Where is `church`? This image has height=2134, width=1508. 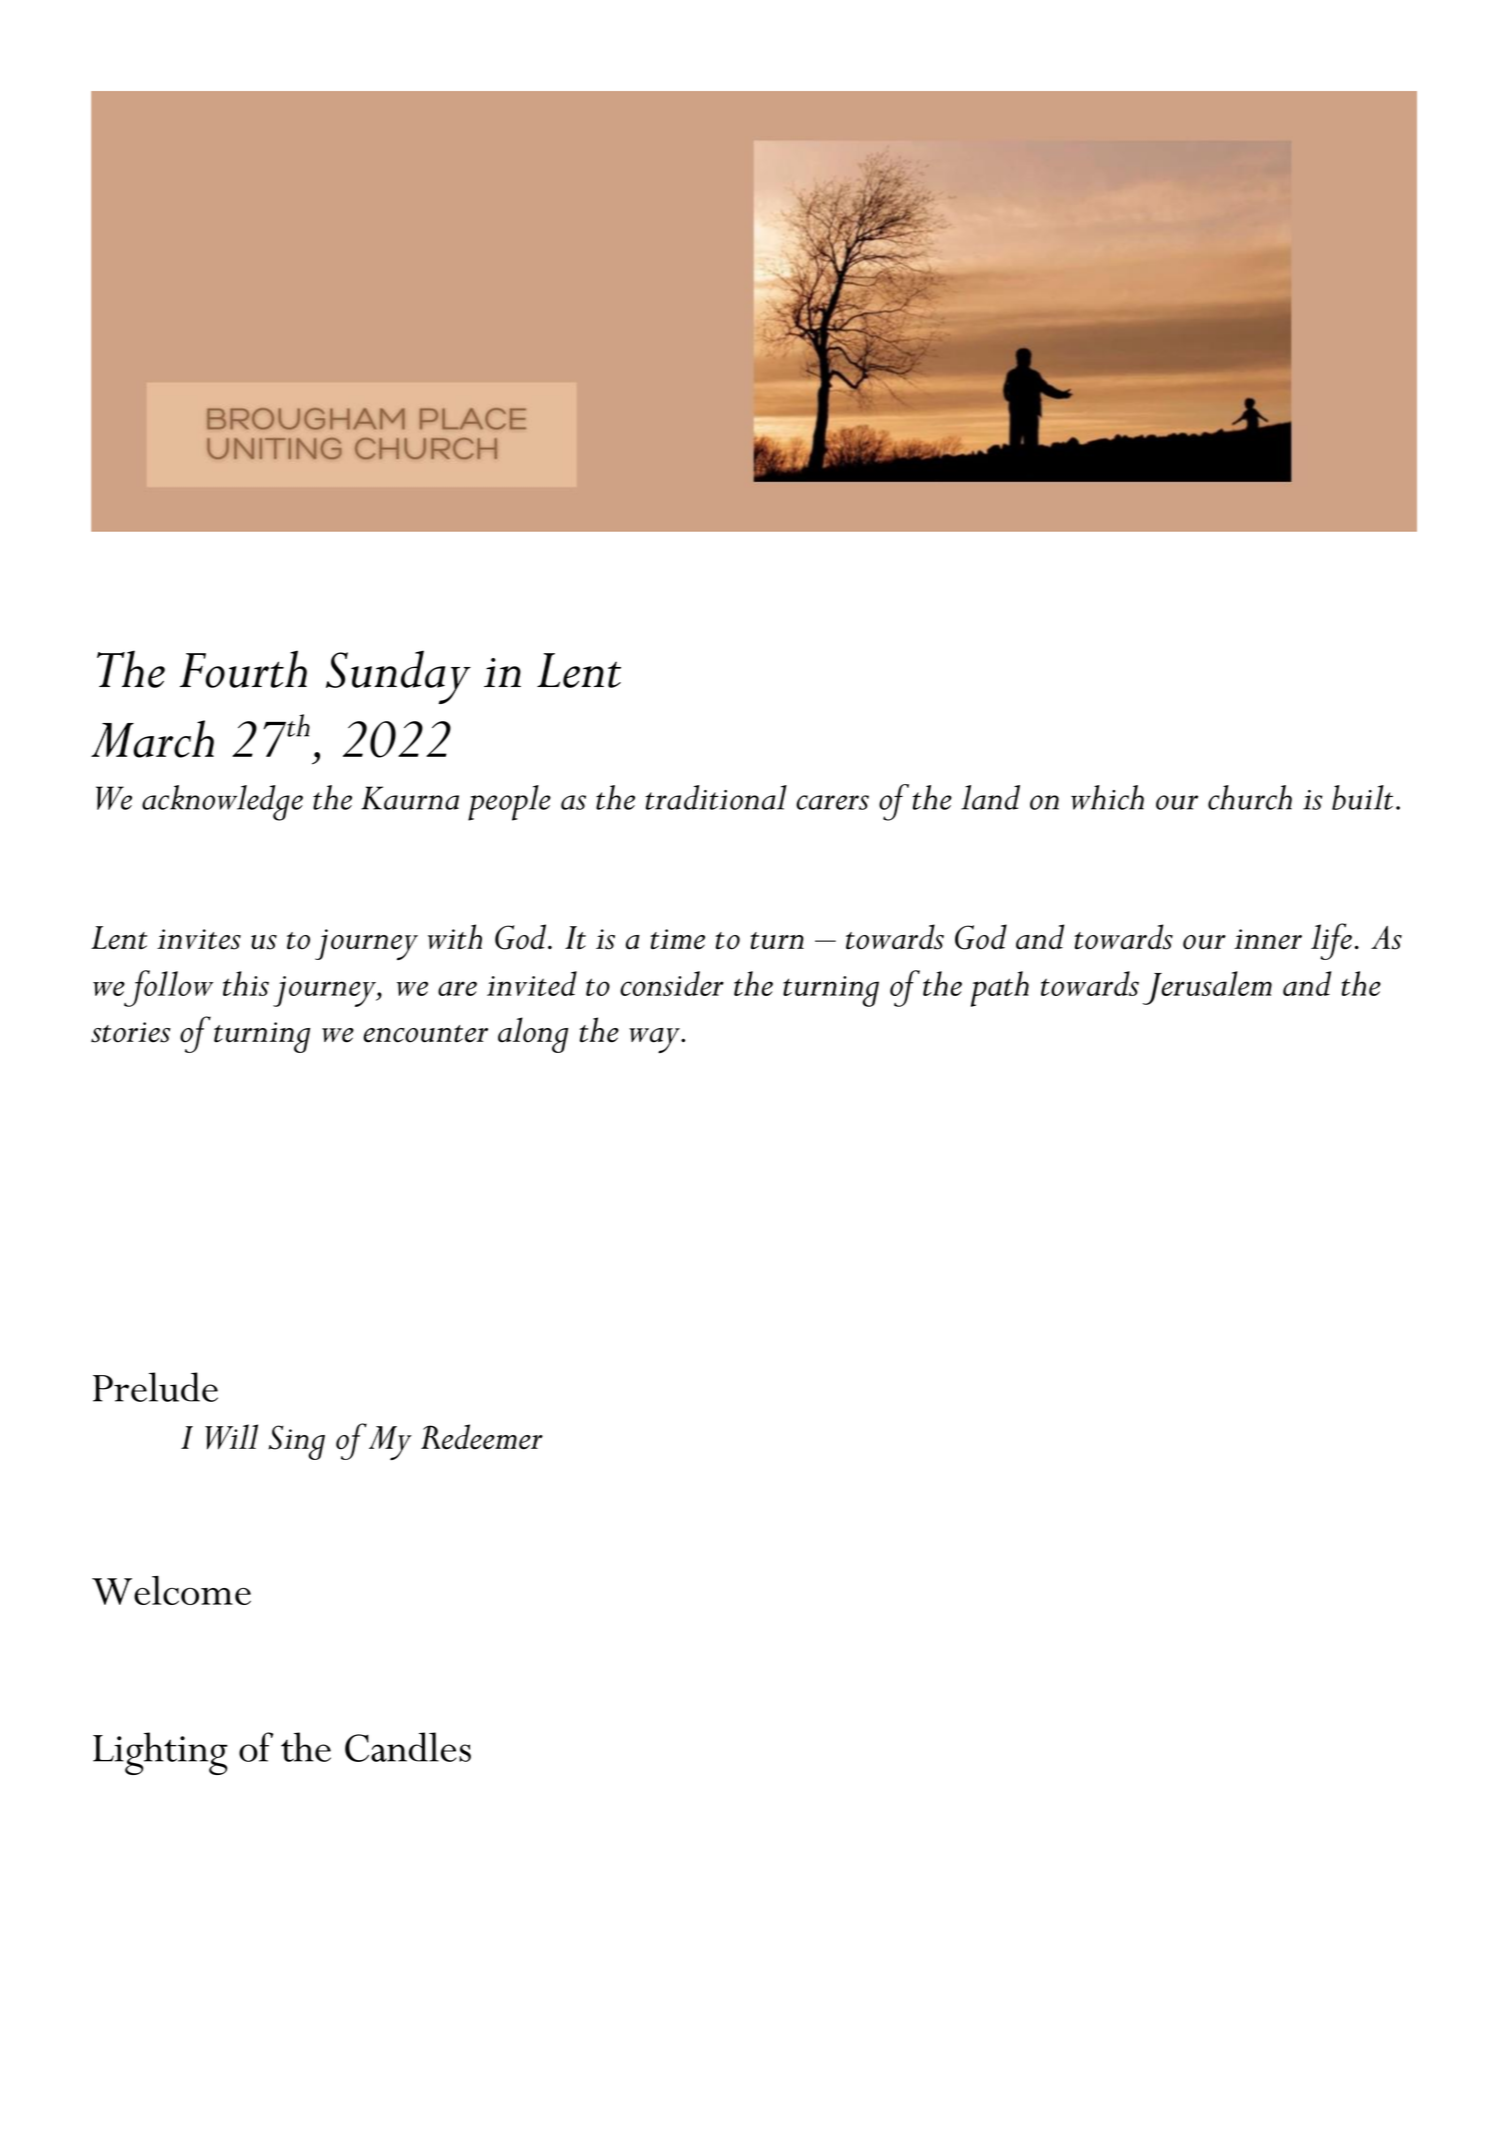 church is located at coordinates (1250, 797).
